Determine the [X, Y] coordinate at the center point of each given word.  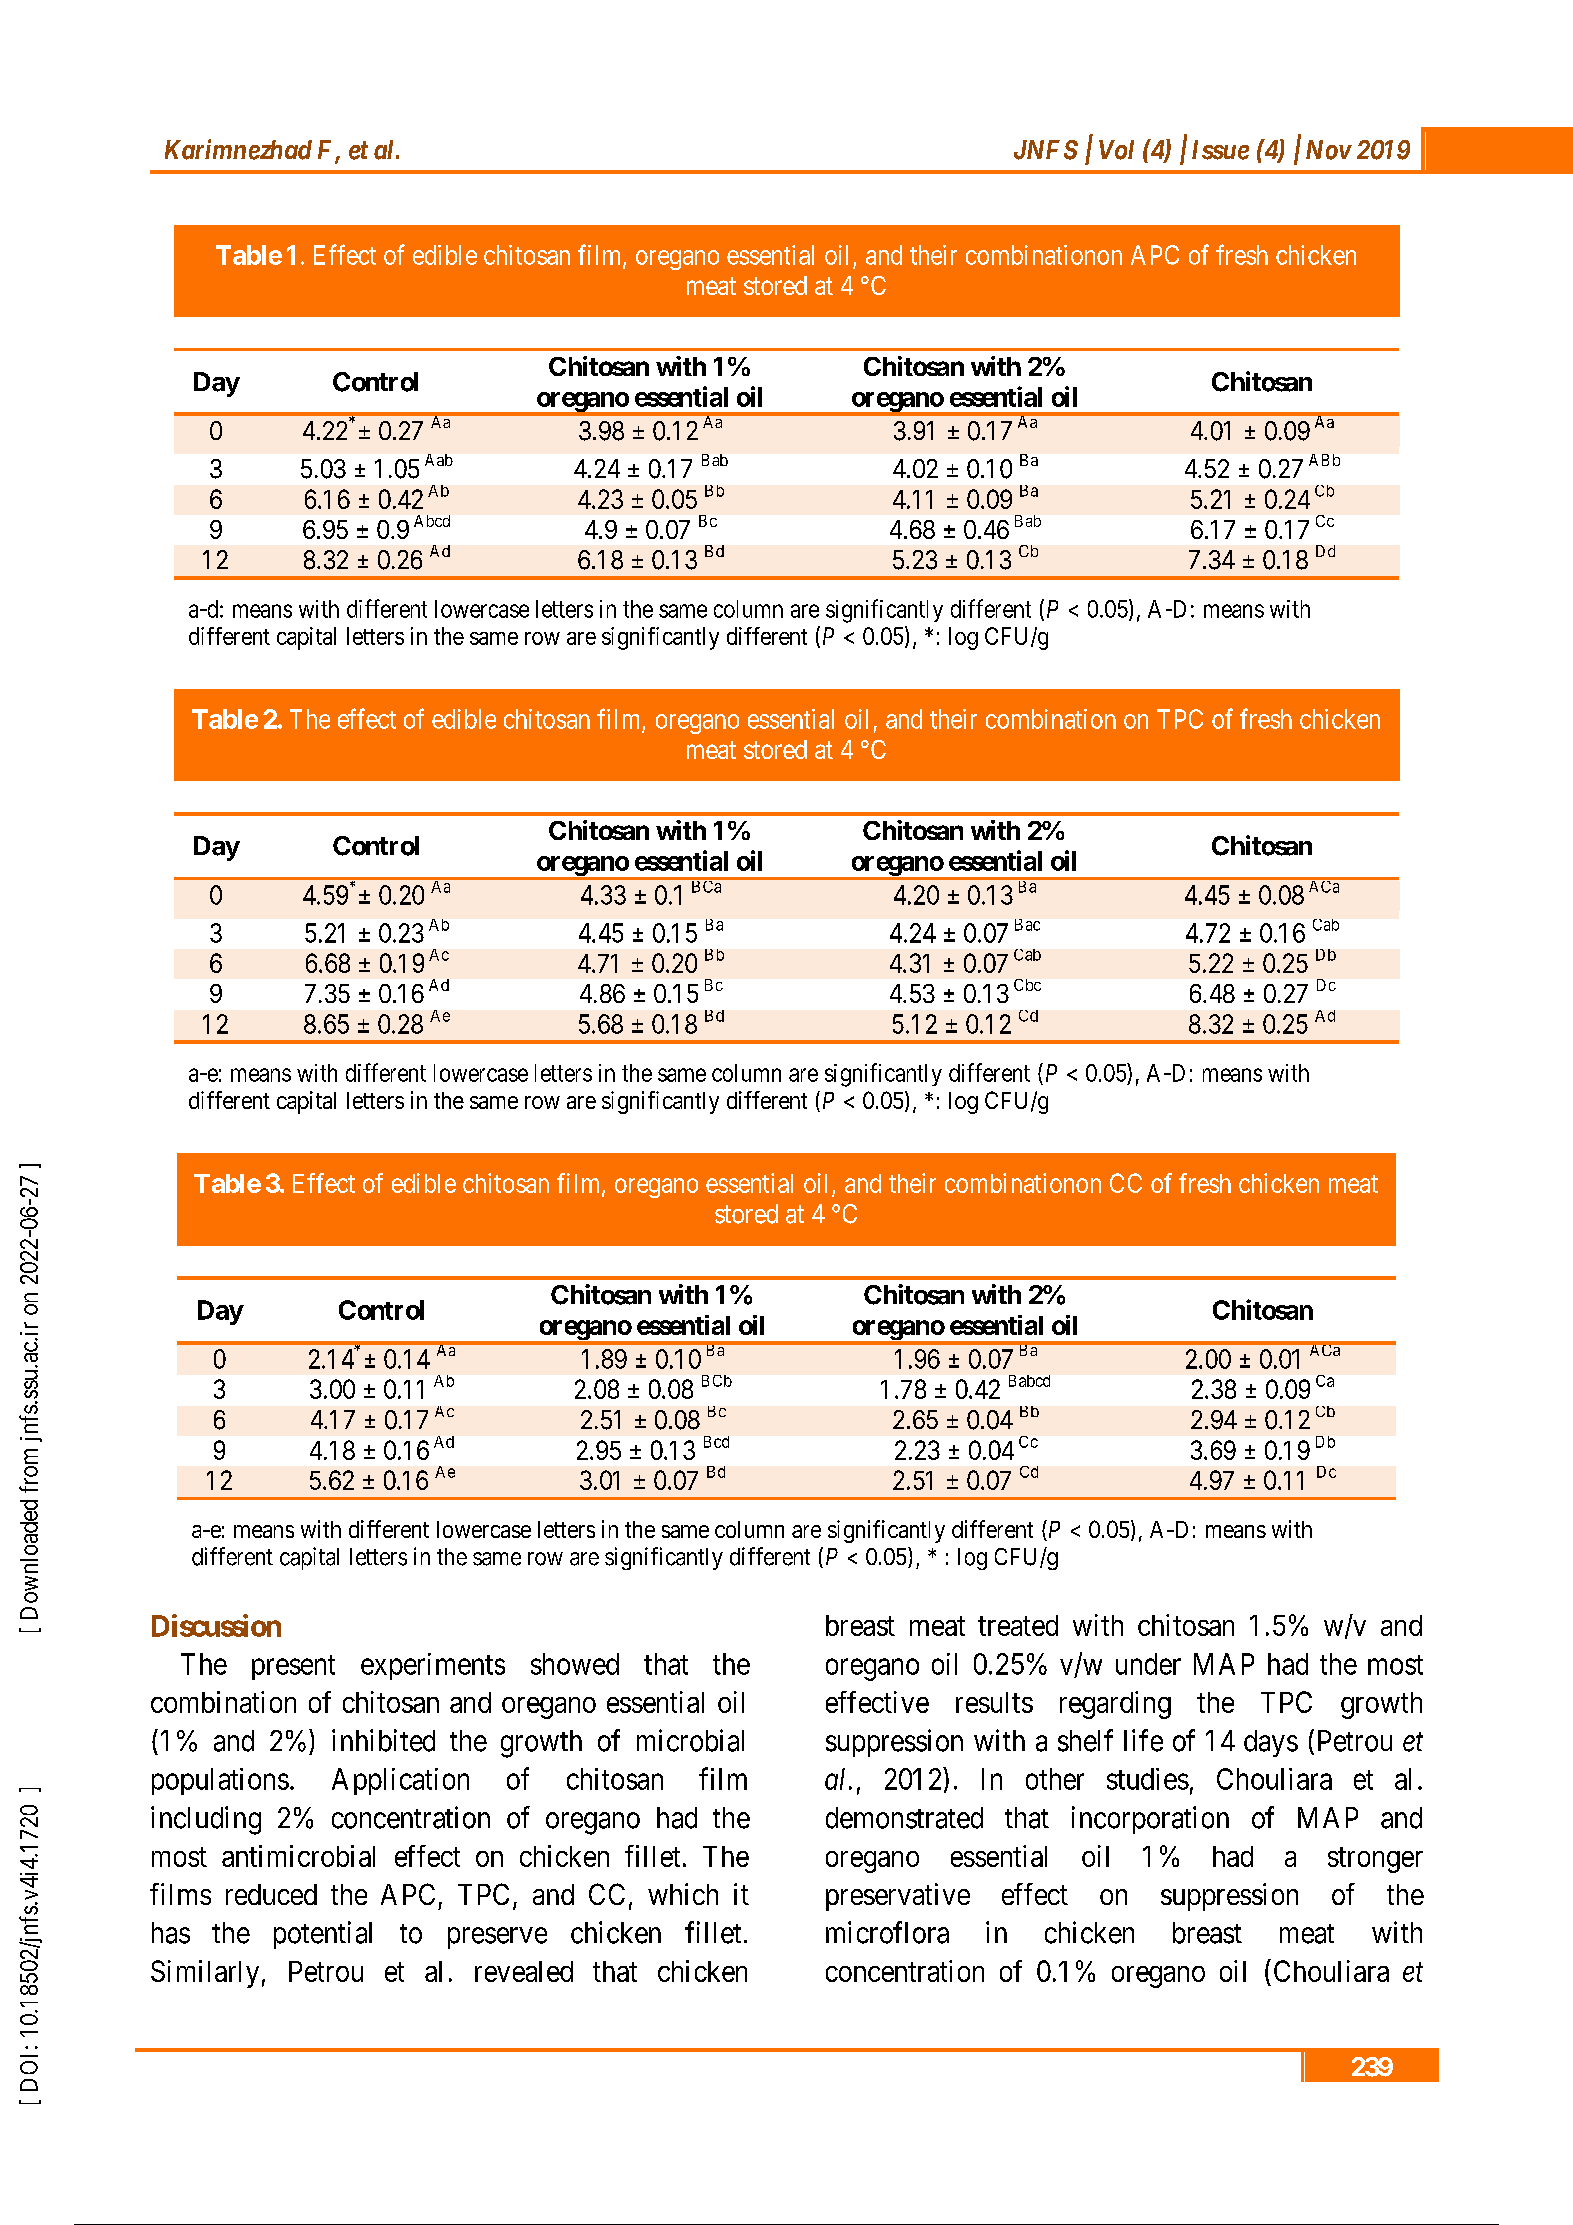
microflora [887, 1932]
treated [1018, 1625]
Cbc [1027, 985]
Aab [439, 460]
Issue [1220, 150]
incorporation [1150, 1820]
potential [323, 1935]
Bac [1027, 925]
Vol [1116, 150]
